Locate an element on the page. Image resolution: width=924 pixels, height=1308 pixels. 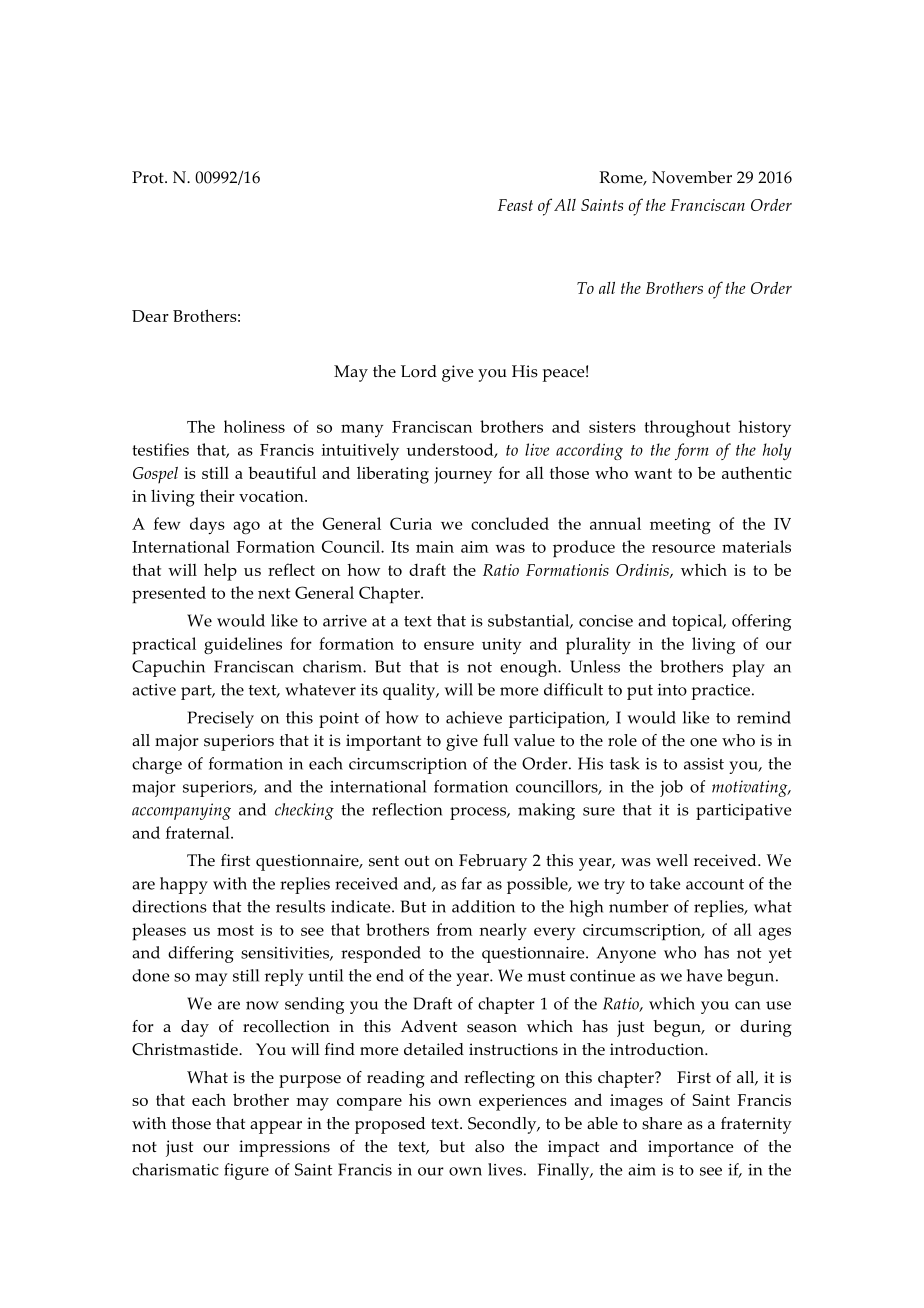
November is located at coordinates (692, 177).
